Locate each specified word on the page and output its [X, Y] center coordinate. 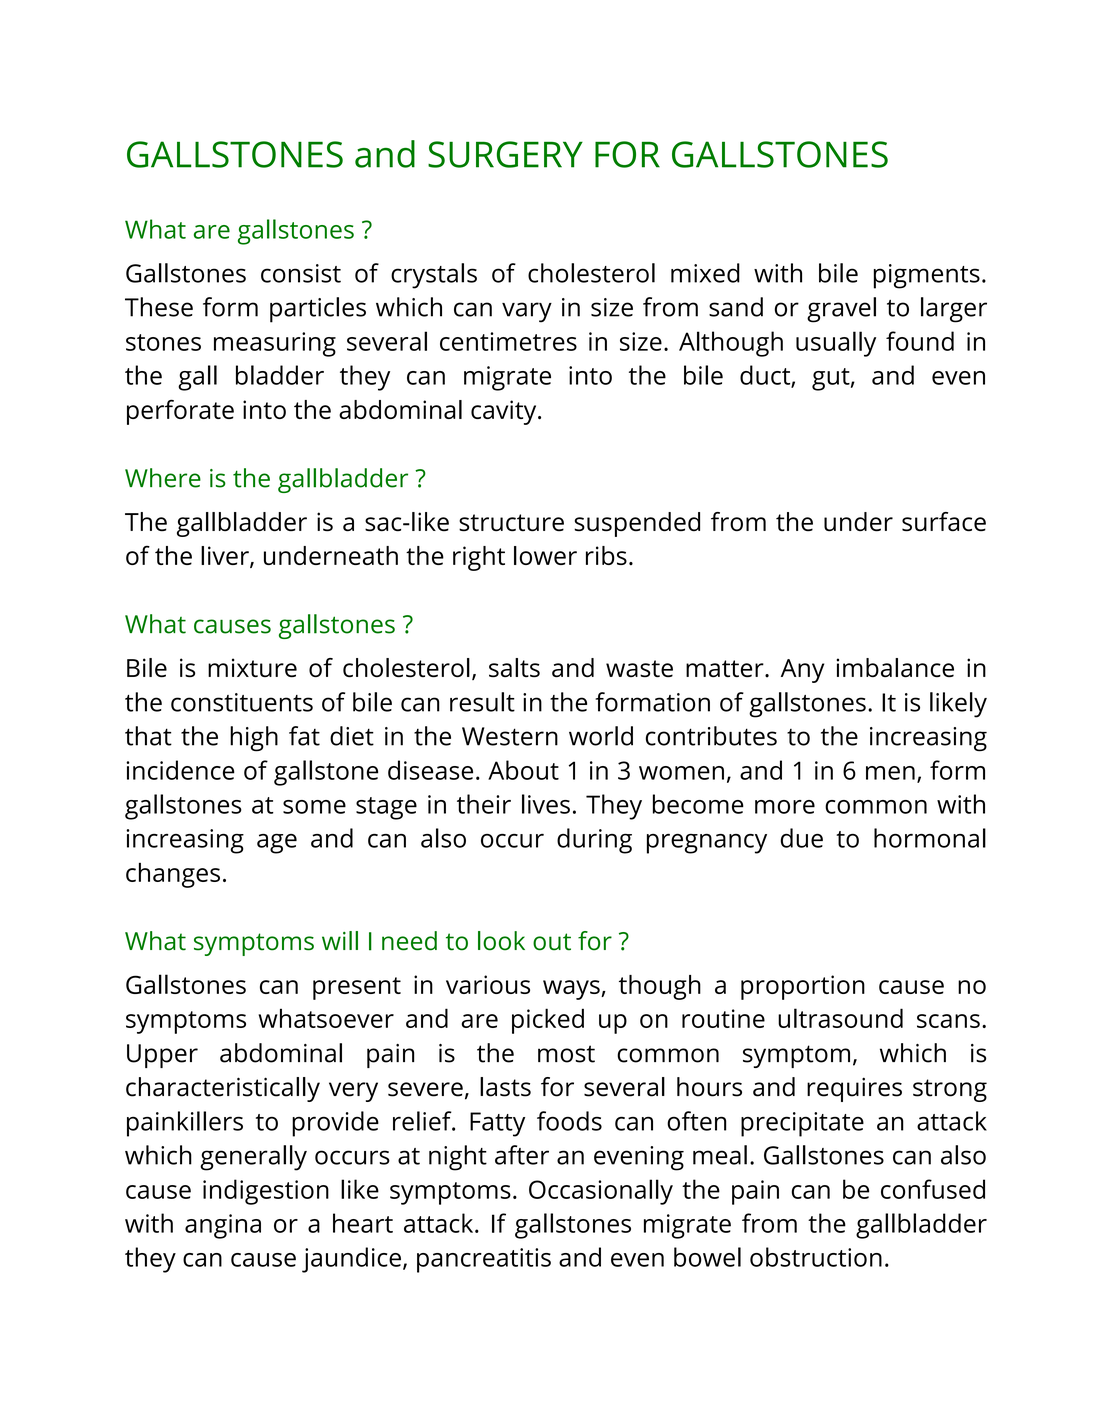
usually [836, 344]
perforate [180, 412]
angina [223, 1226]
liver [226, 557]
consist [301, 273]
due [802, 838]
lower [545, 555]
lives [546, 804]
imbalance [895, 667]
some [314, 807]
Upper [162, 1056]
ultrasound [840, 1018]
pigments [927, 276]
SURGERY [505, 154]
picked [548, 1021]
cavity [505, 412]
